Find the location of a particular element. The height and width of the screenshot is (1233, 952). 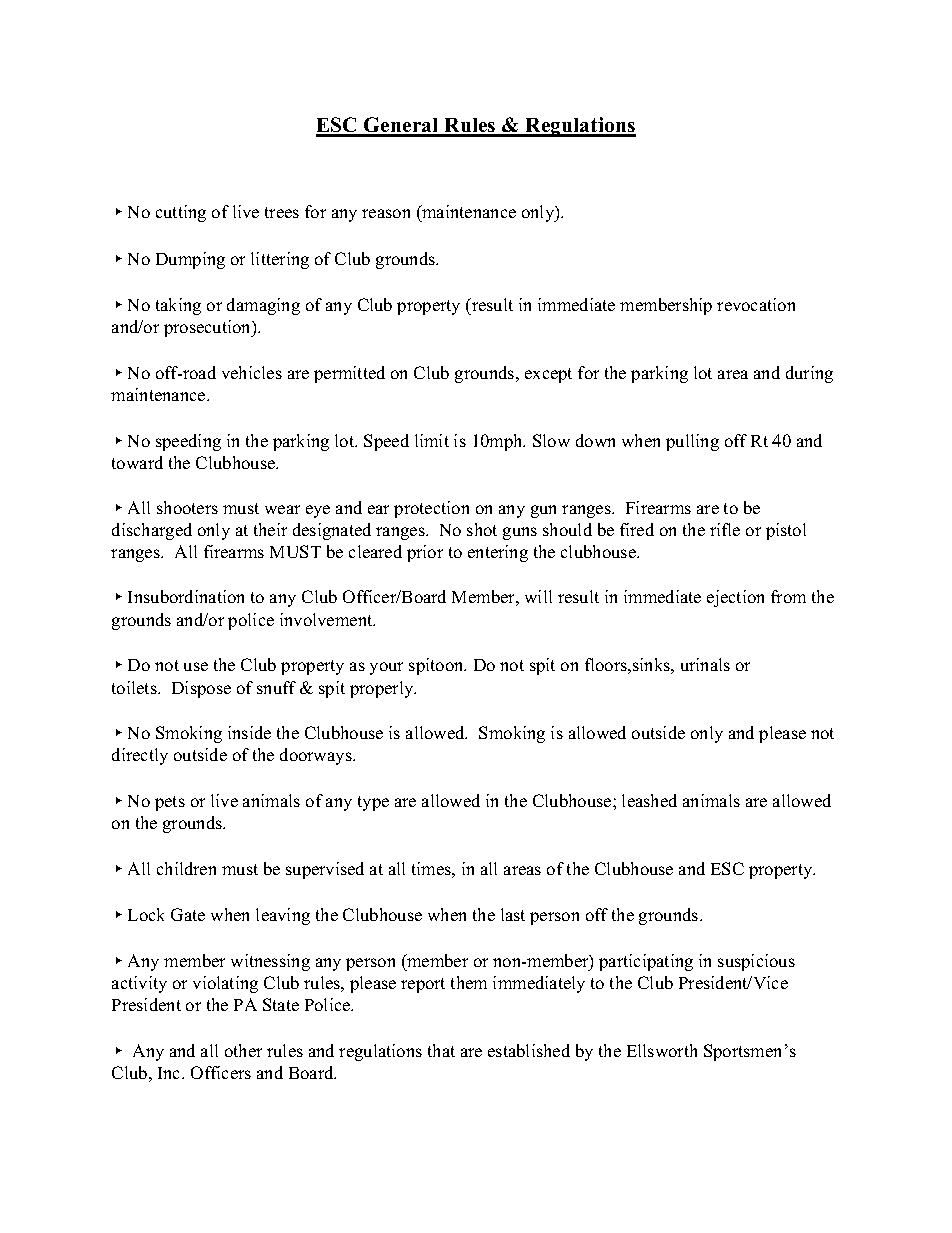

Dumping is located at coordinates (190, 260).
